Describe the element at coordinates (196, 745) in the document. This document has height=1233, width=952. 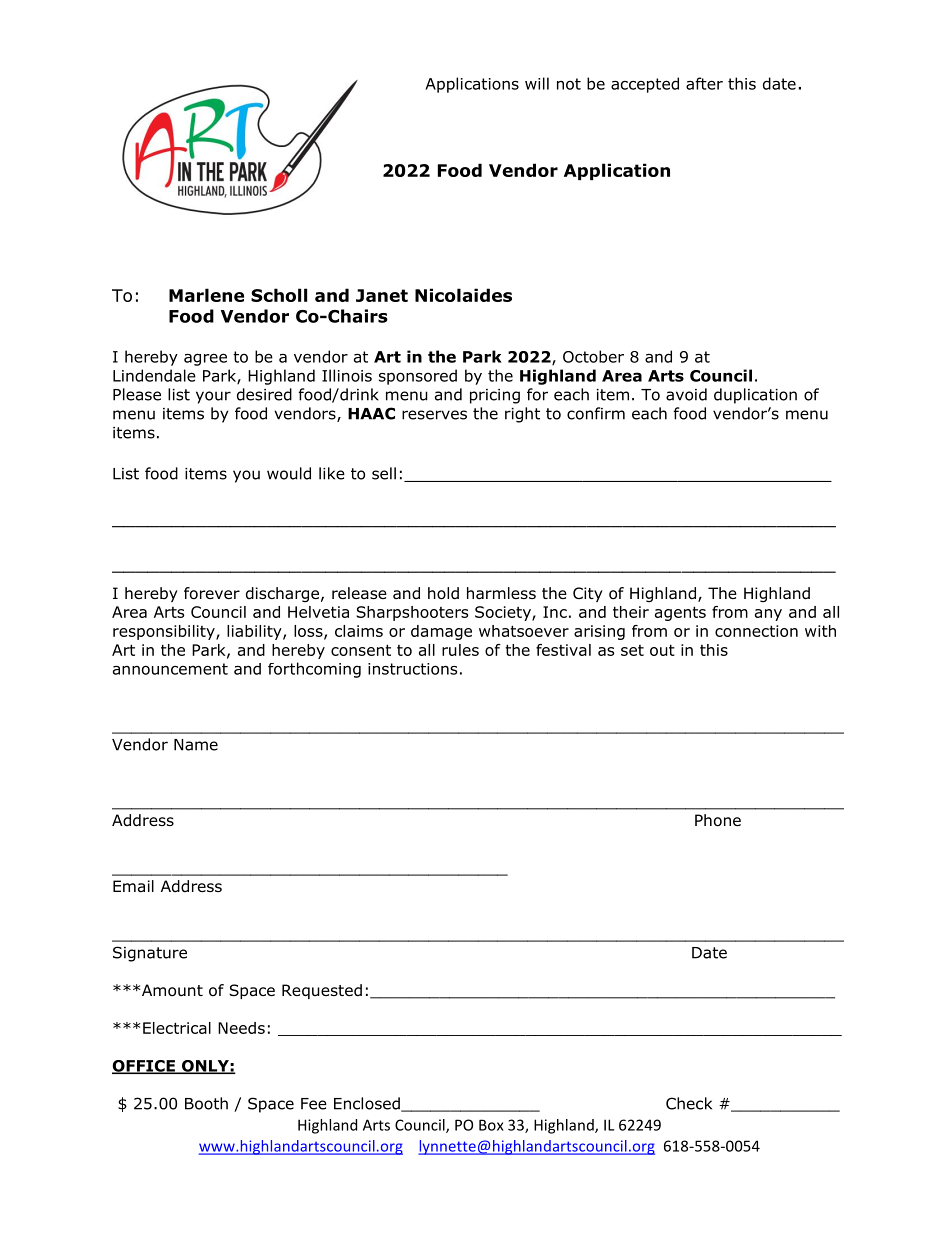
I see `Name` at that location.
